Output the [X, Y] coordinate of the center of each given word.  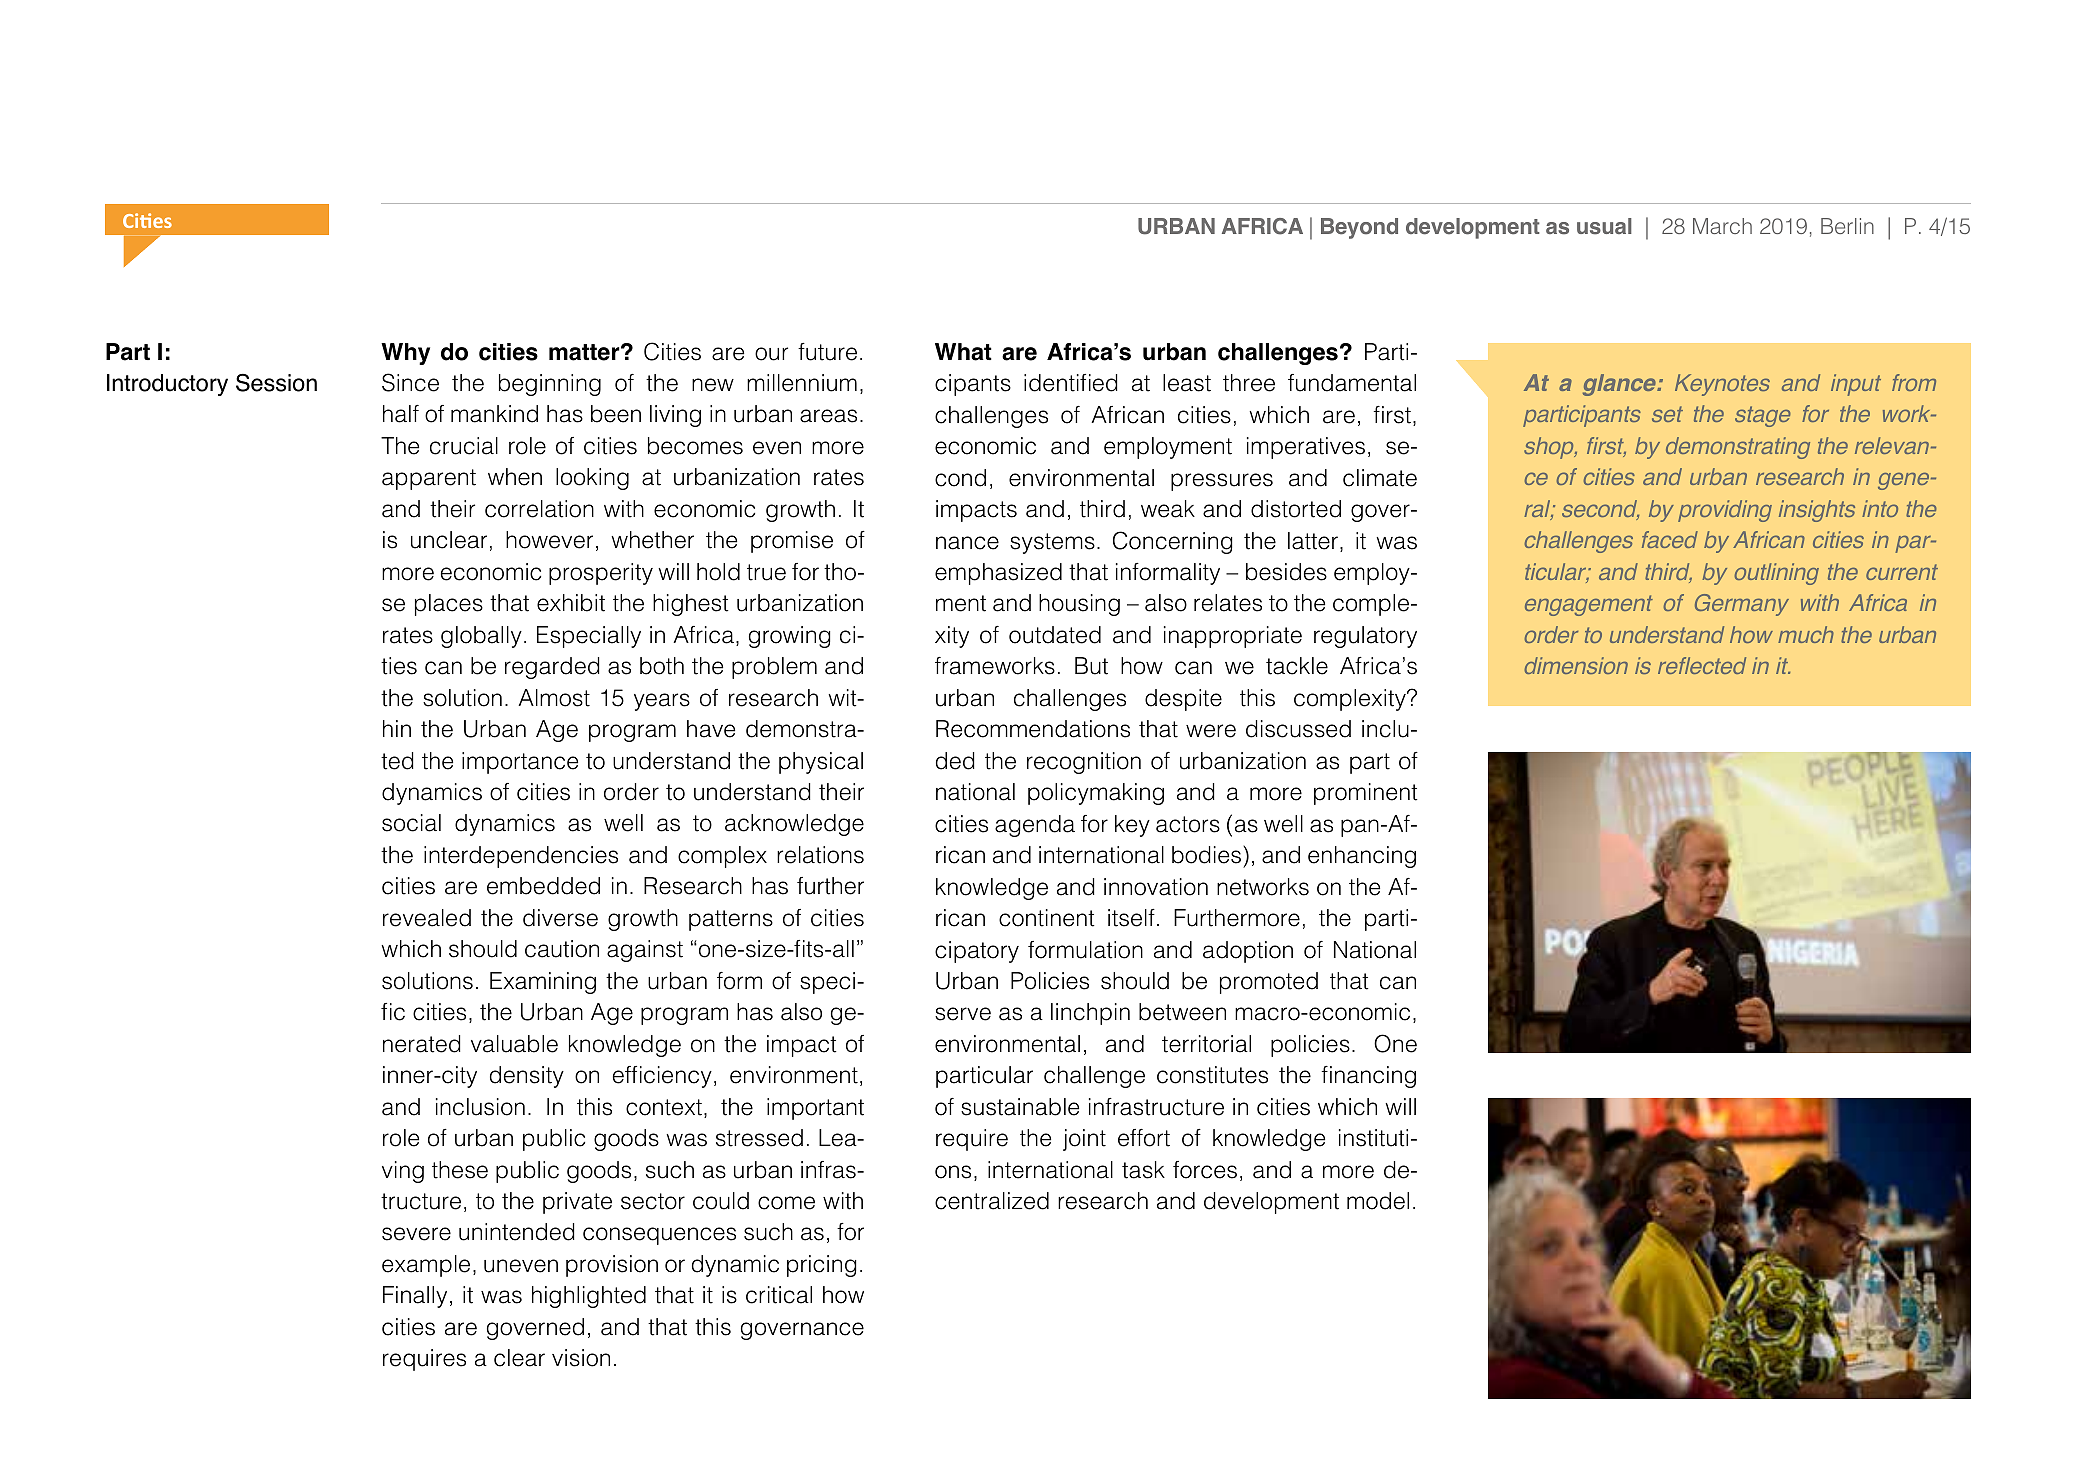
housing [1079, 605]
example [426, 1266]
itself [1131, 918]
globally [481, 637]
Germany [1742, 605]
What [963, 352]
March [1722, 226]
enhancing [1362, 857]
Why [405, 354]
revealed [427, 918]
